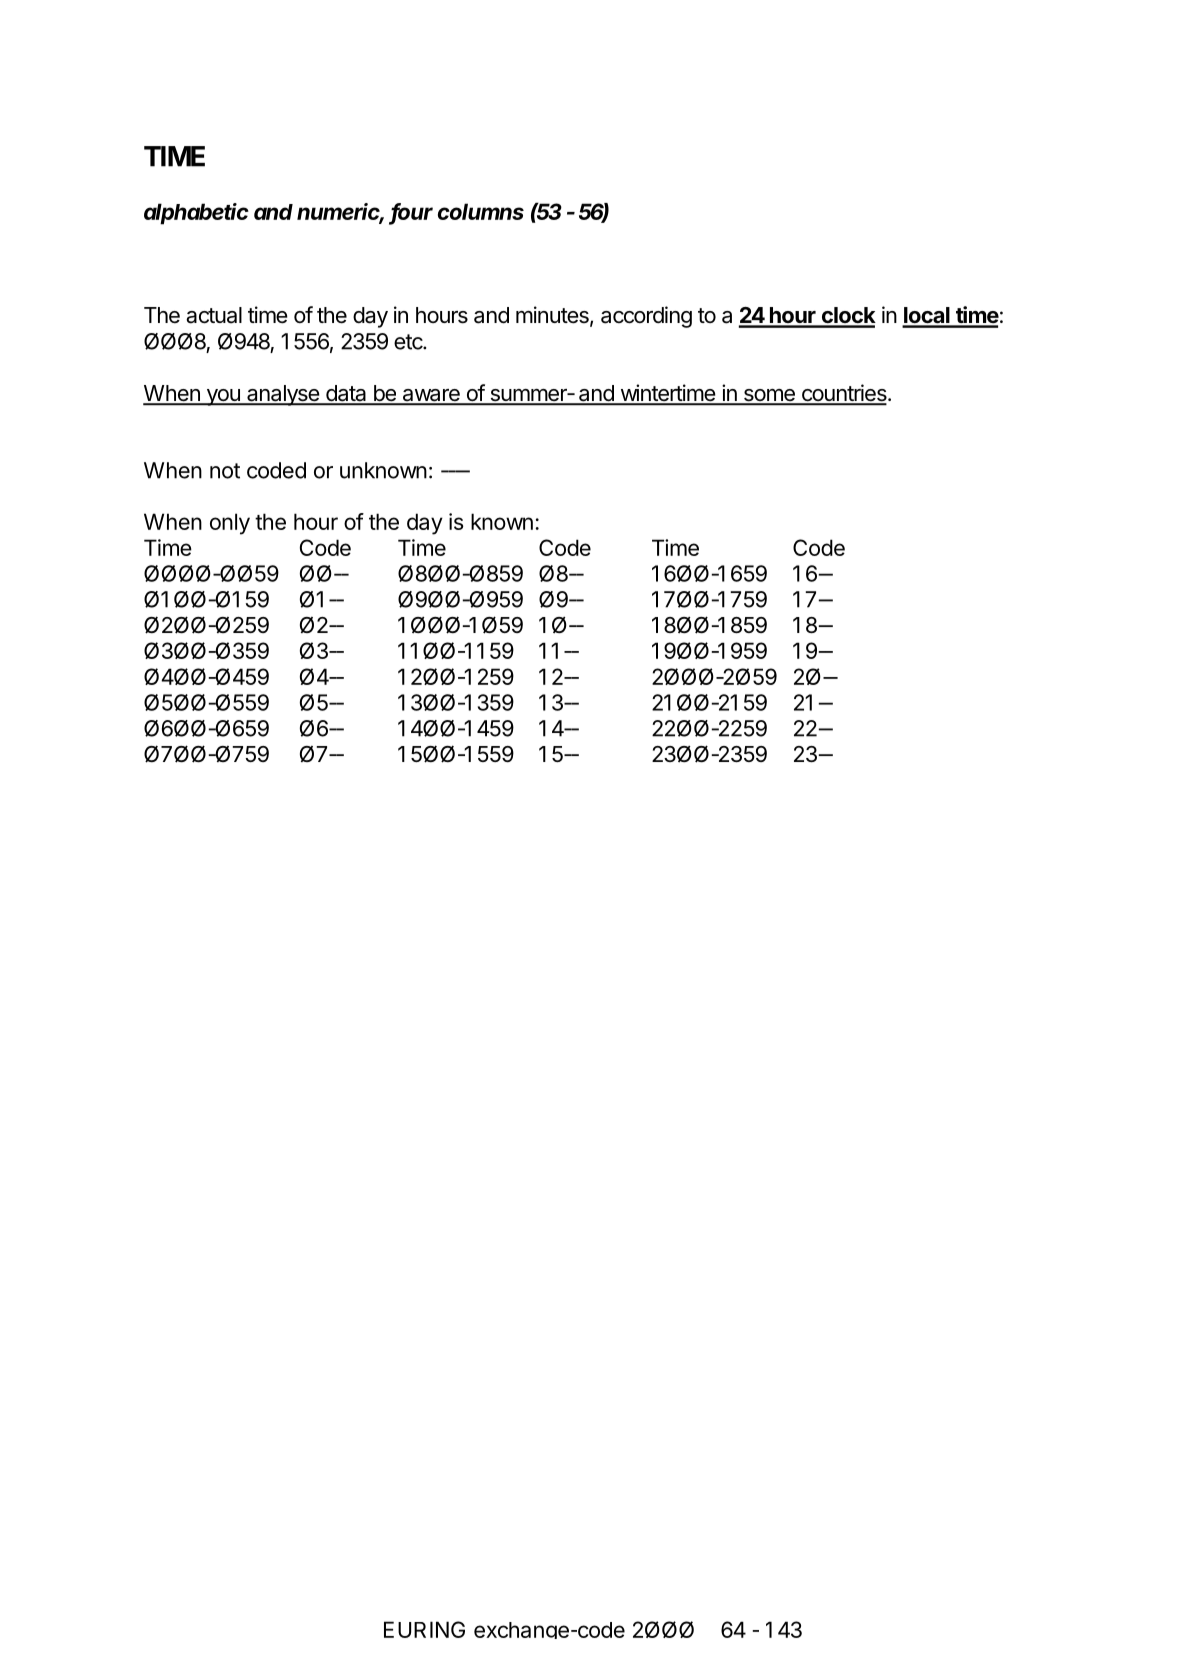 This screenshot has width=1184, height=1674. I want to click on columns, so click(481, 211).
